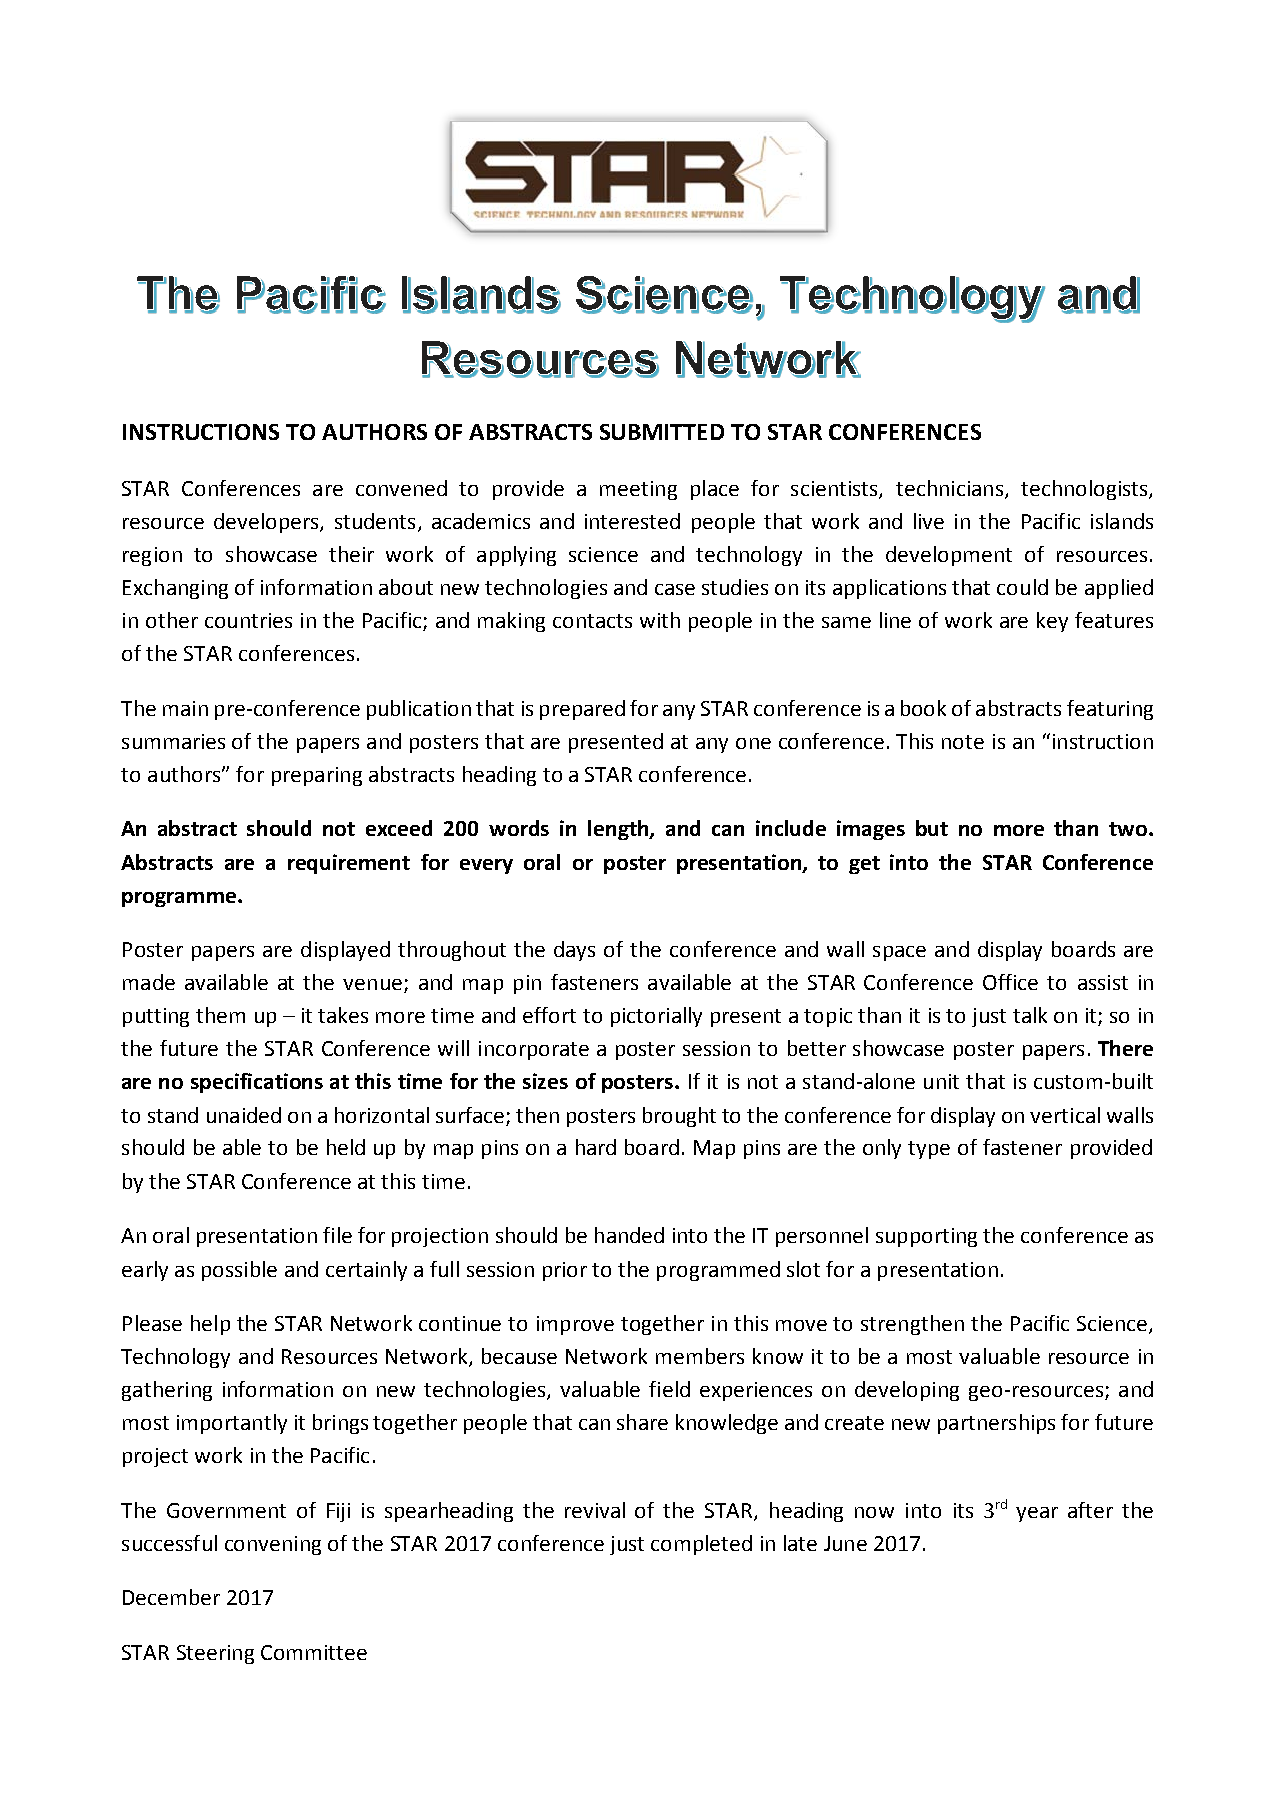 This image has width=1276, height=1804. What do you see at coordinates (215, 1654) in the image?
I see `Steering` at bounding box center [215, 1654].
